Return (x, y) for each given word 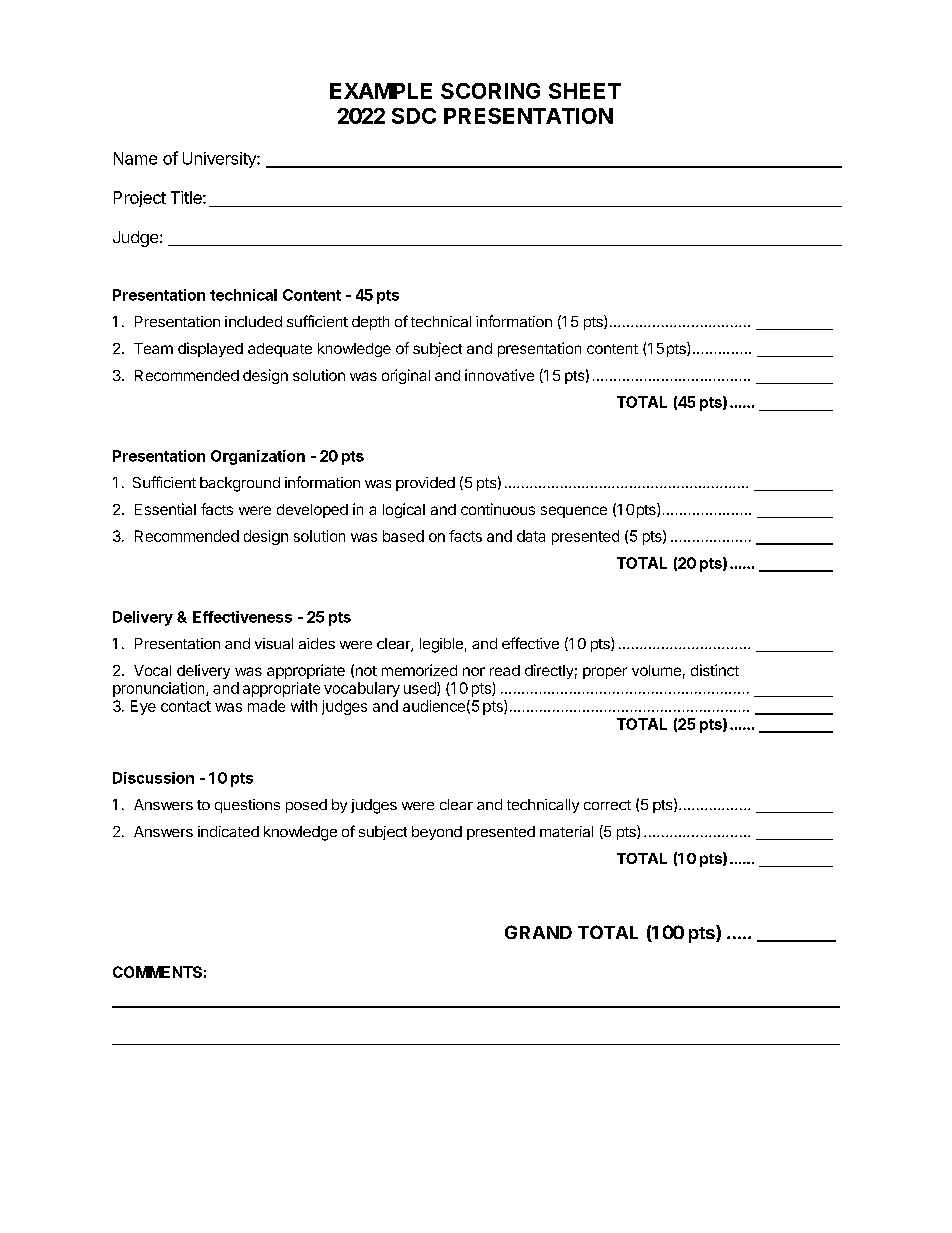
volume (656, 670)
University (220, 160)
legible (441, 645)
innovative (499, 375)
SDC (414, 116)
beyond (437, 833)
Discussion (153, 778)
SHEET (585, 91)
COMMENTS (157, 972)
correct (607, 805)
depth (370, 323)
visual (274, 643)
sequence (574, 512)
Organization (258, 457)
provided (425, 484)
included (253, 321)
